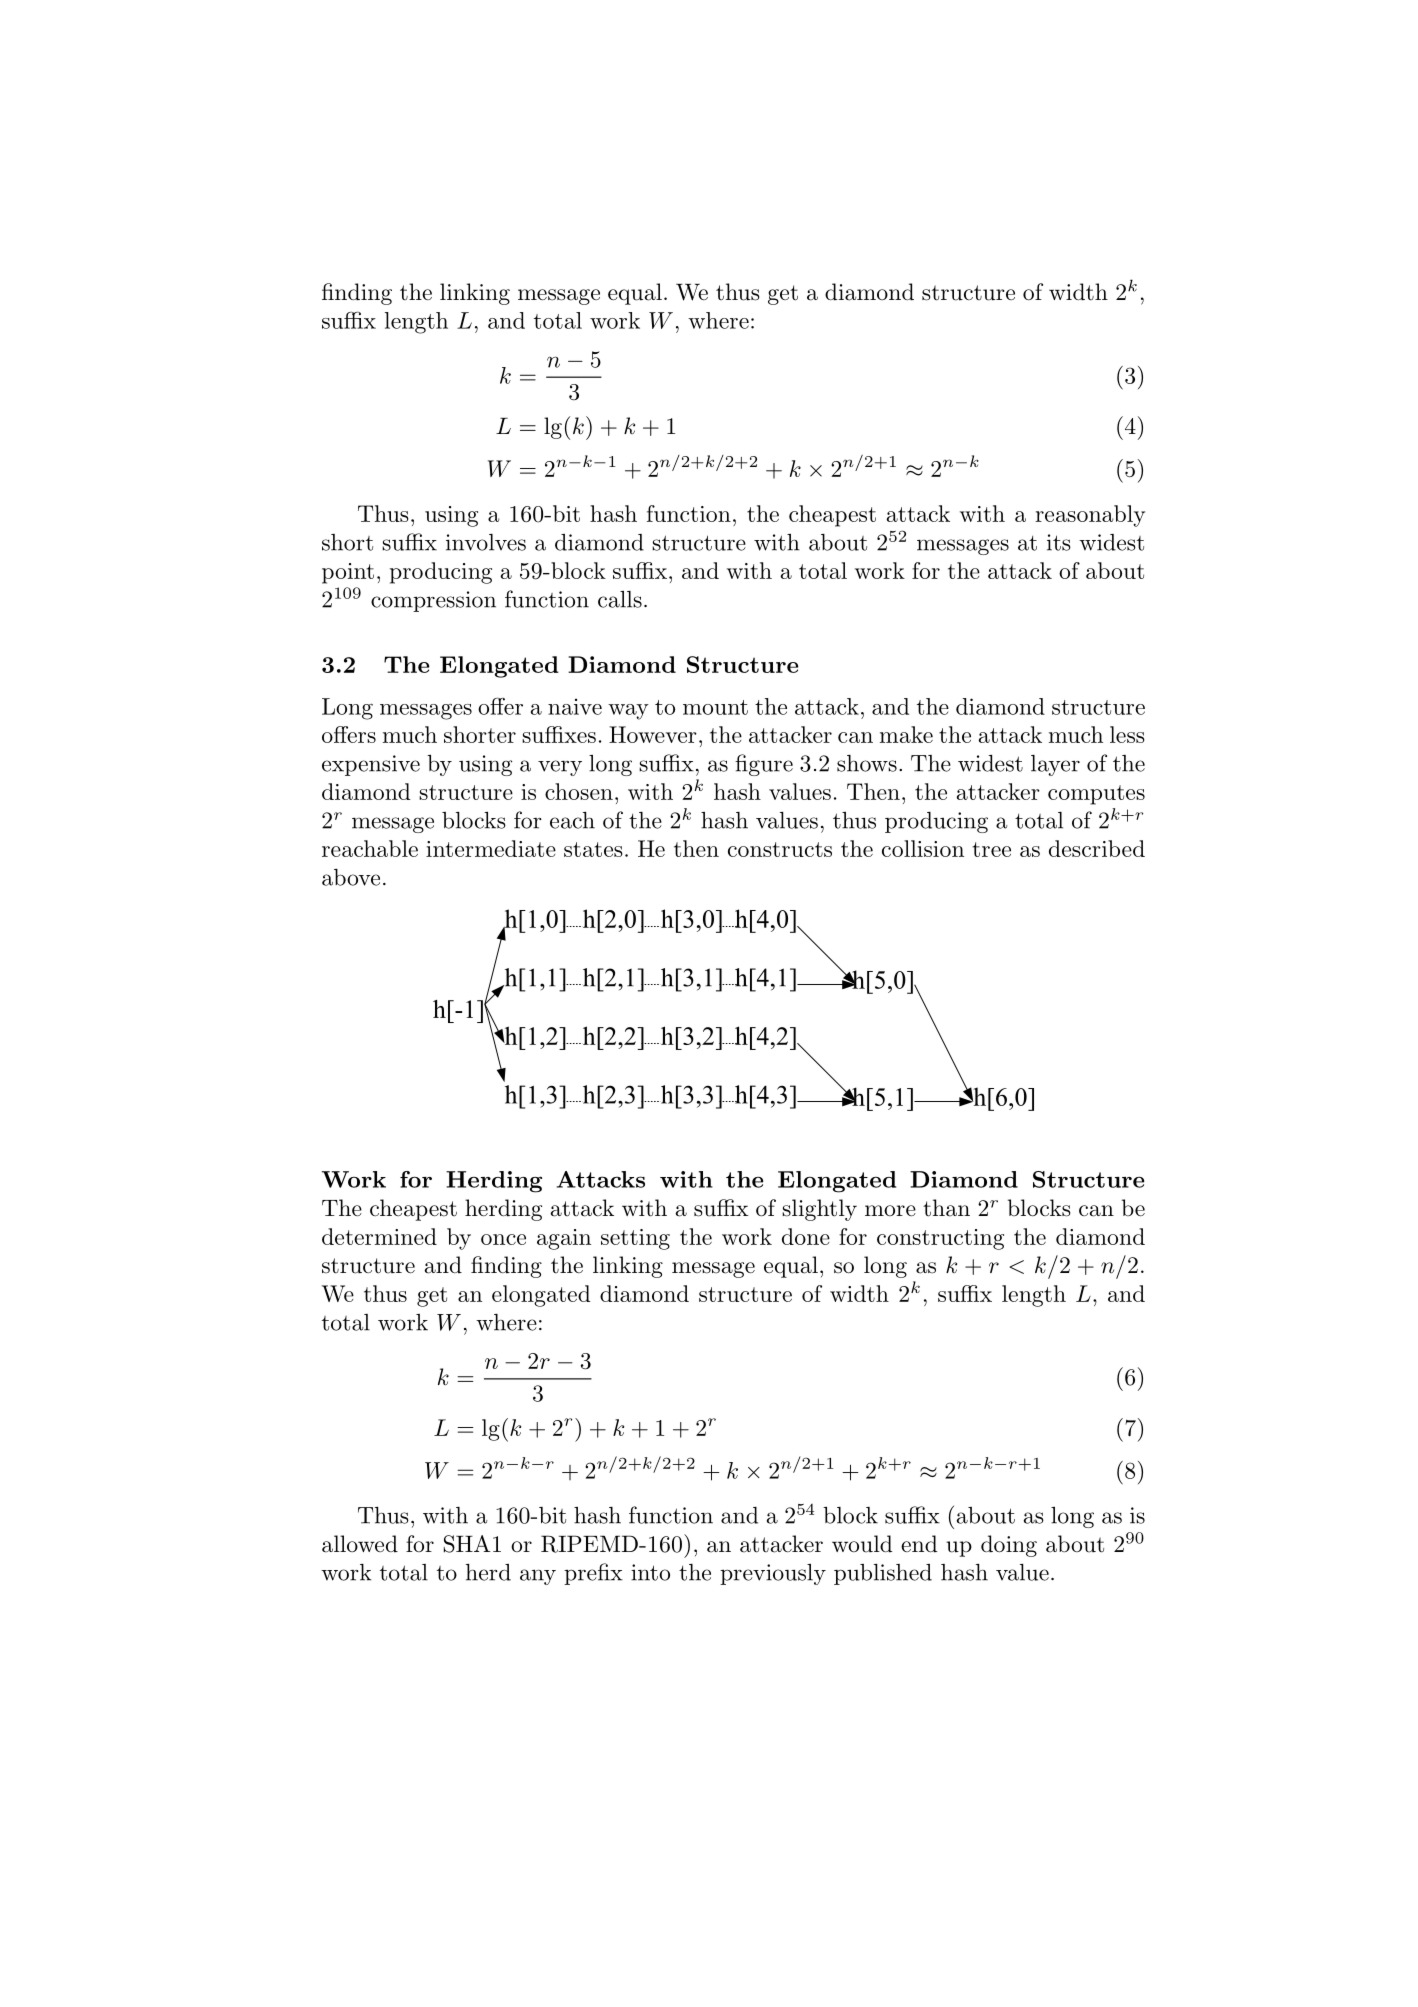  What do you see at coordinates (620, 599) in the screenshot?
I see `calls` at bounding box center [620, 599].
